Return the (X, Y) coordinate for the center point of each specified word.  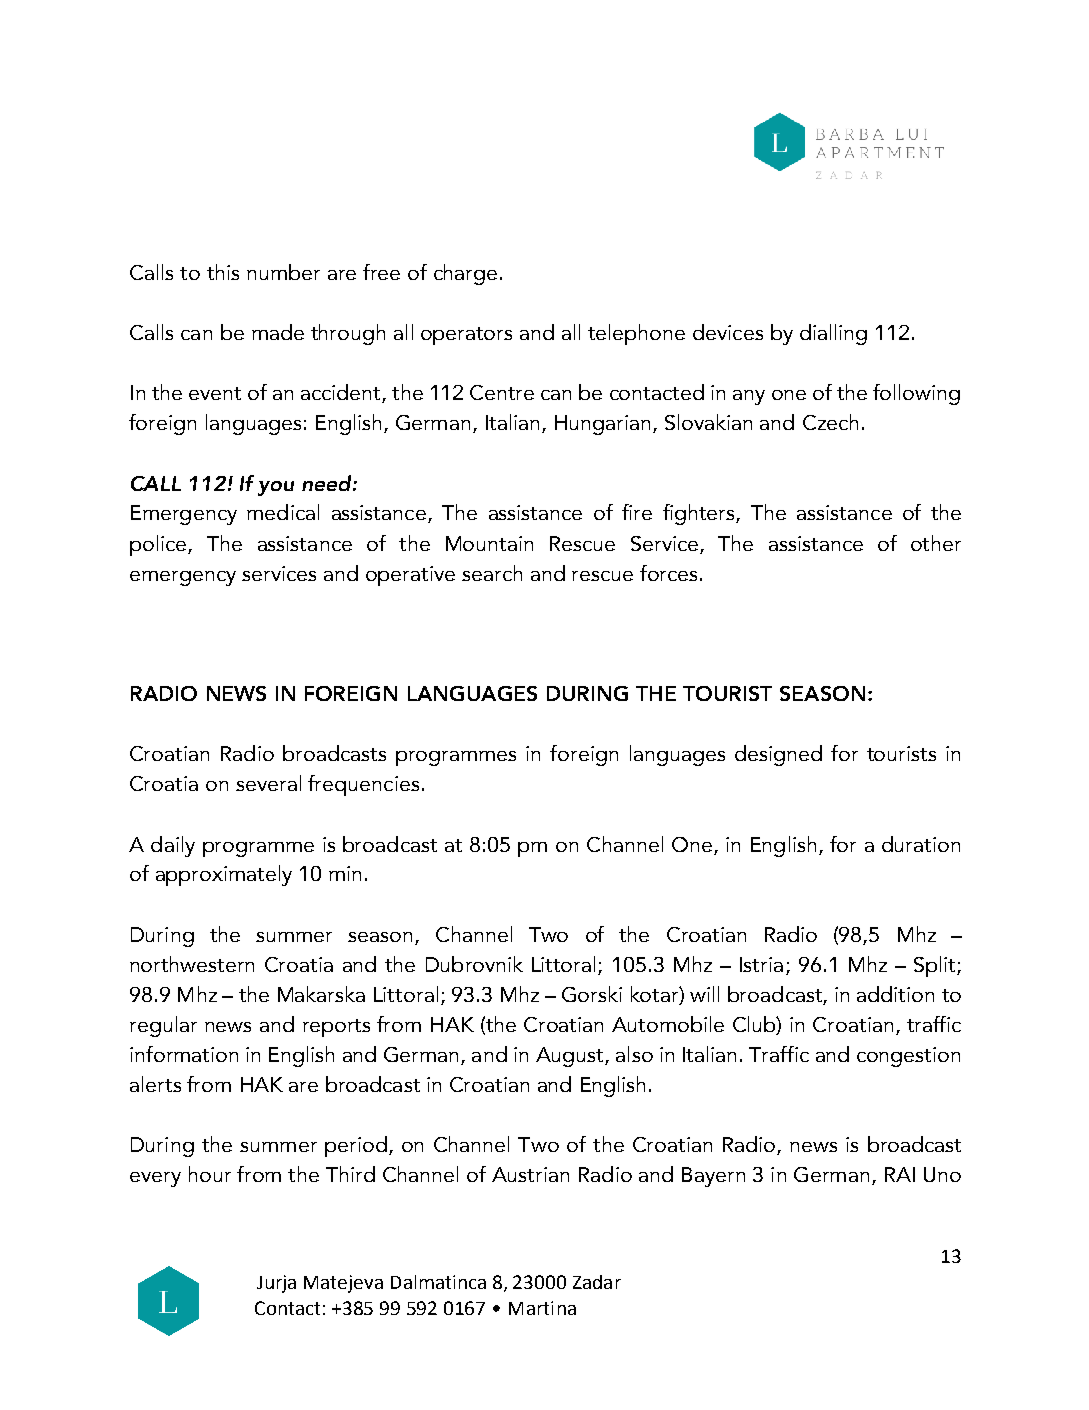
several (268, 783)
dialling (833, 334)
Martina (542, 1308)
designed (778, 755)
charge (465, 274)
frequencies (363, 785)
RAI (900, 1174)
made (278, 332)
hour (210, 1174)
